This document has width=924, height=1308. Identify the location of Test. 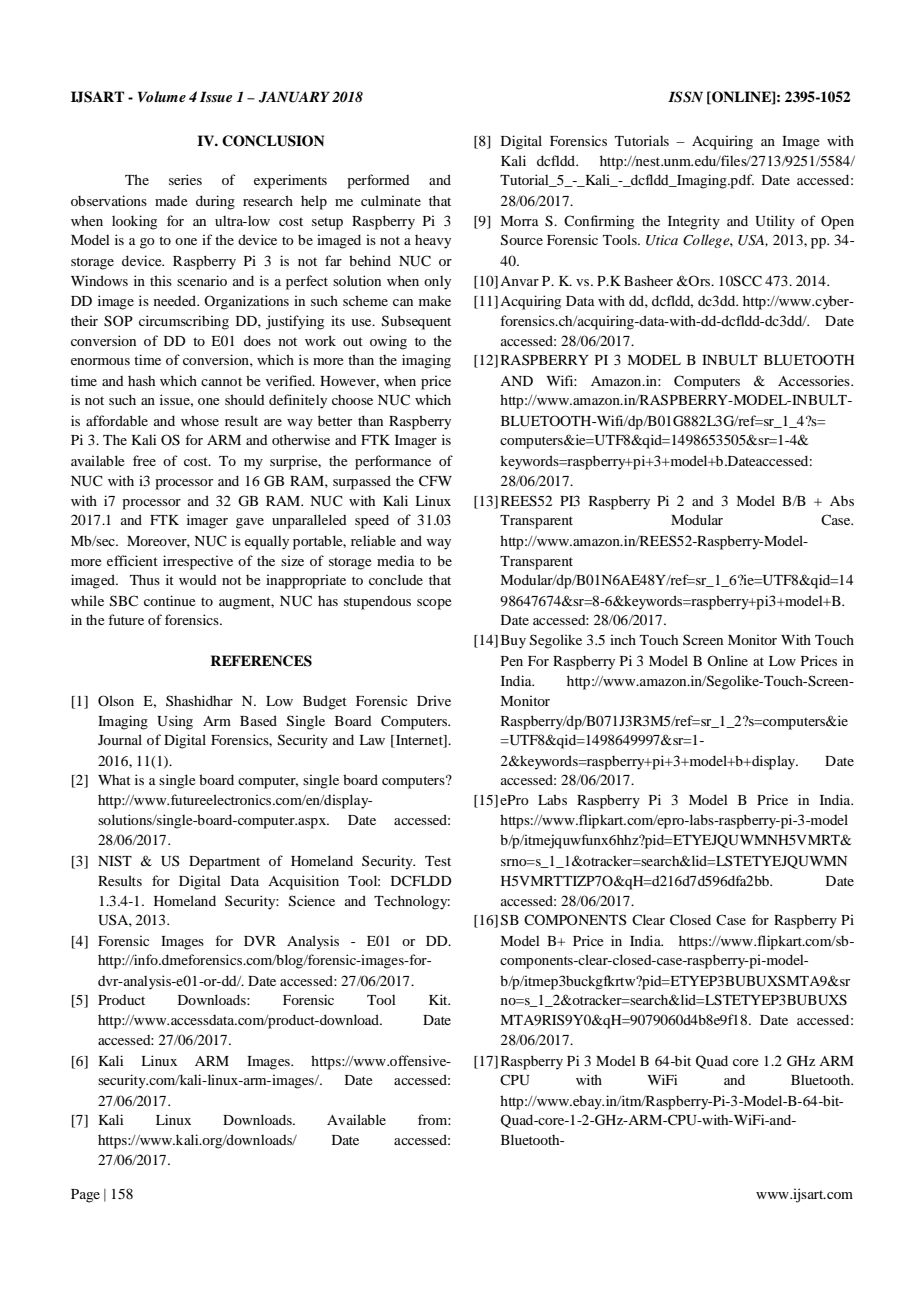
(438, 861).
